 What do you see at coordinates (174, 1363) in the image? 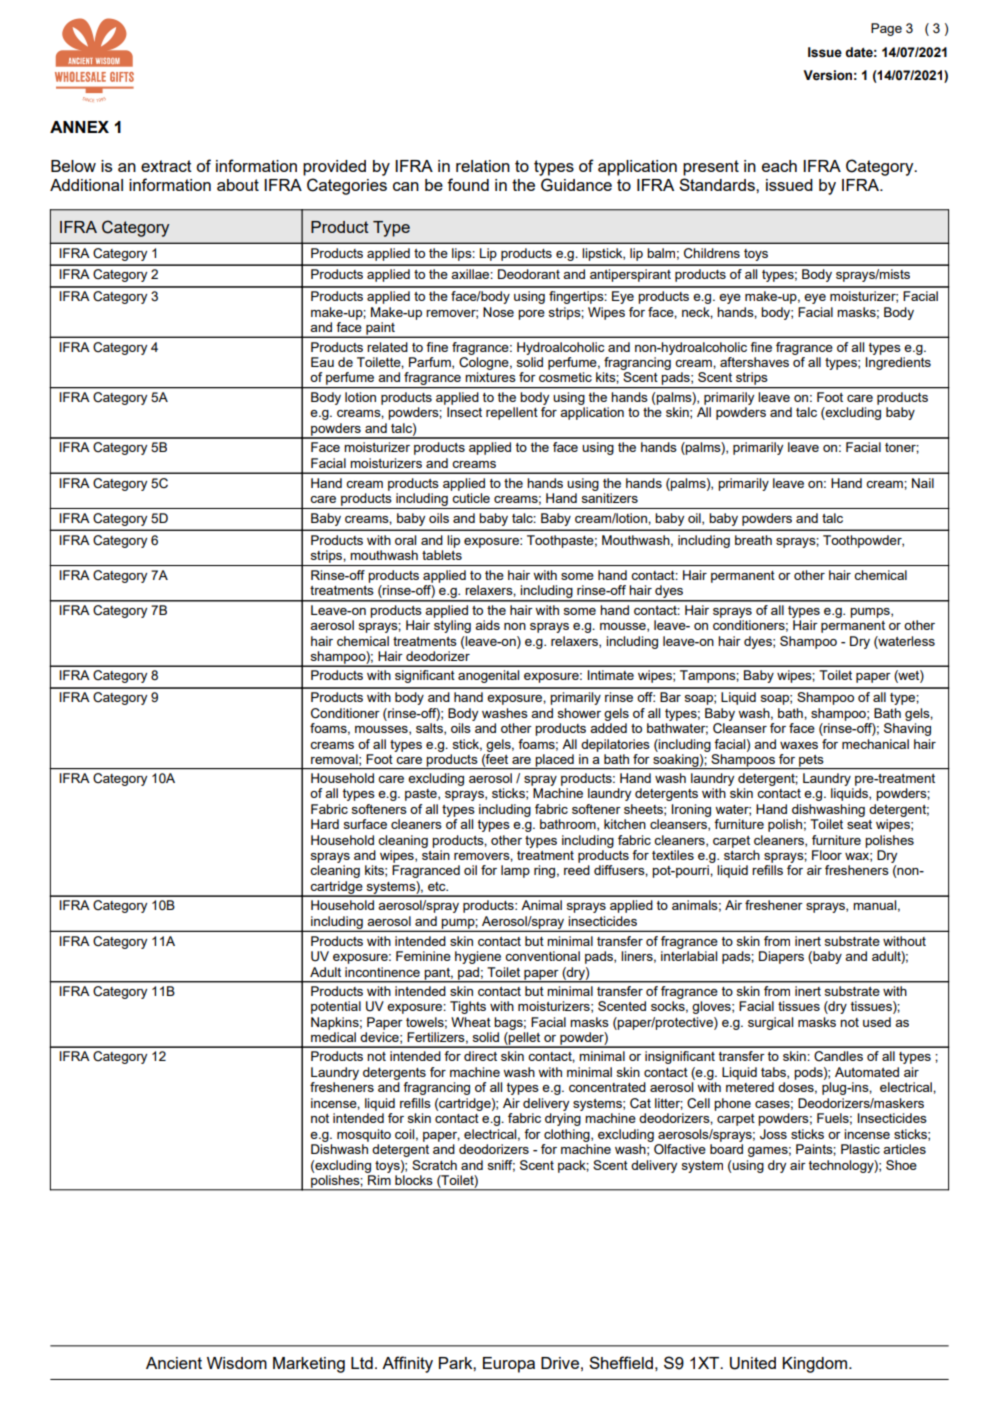
I see `Ancient` at bounding box center [174, 1363].
